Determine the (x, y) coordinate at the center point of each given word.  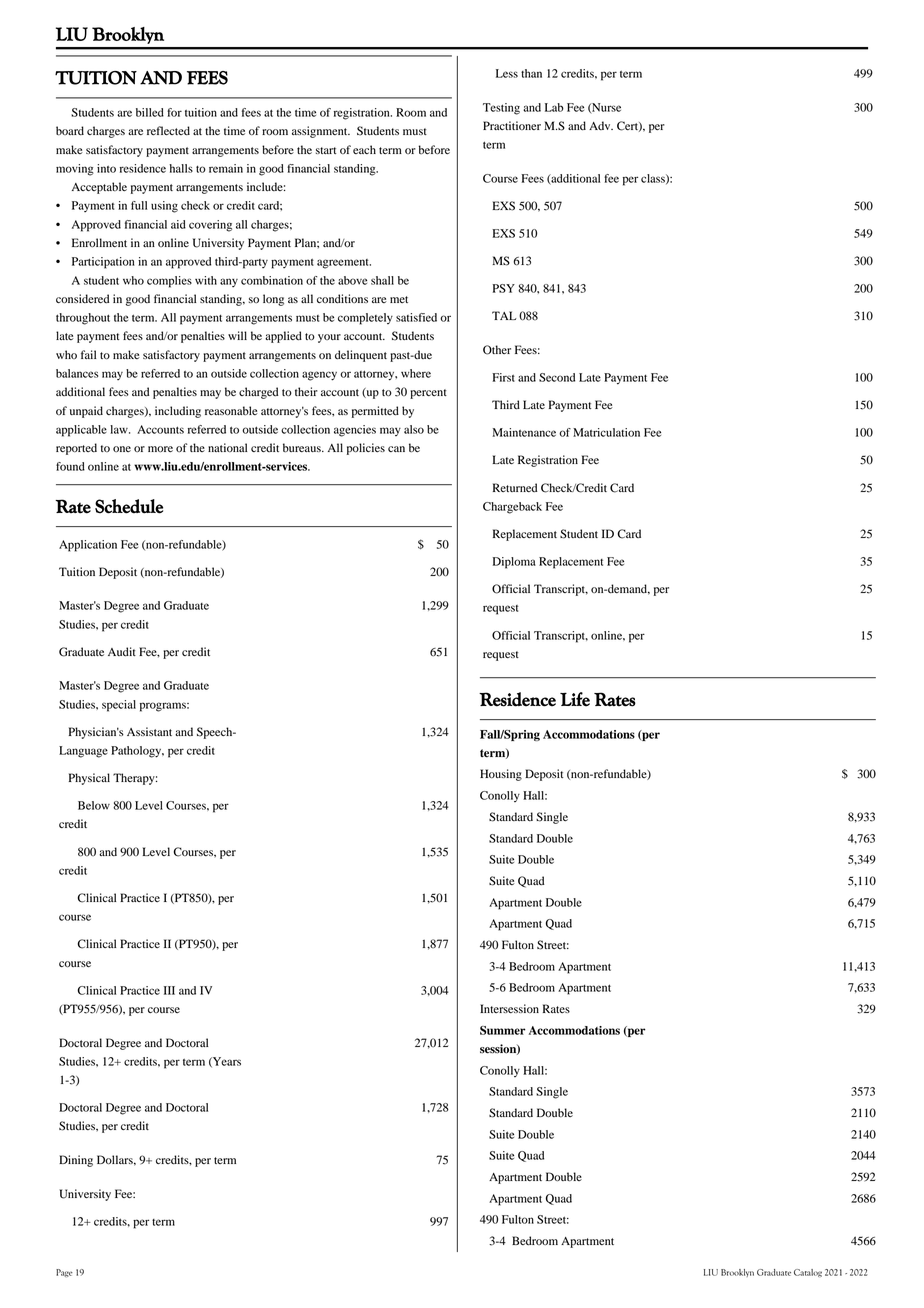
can (396, 449)
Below (94, 805)
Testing (501, 109)
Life (575, 699)
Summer (503, 1030)
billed (150, 112)
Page (64, 1273)
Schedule (129, 506)
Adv (601, 125)
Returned (515, 487)
